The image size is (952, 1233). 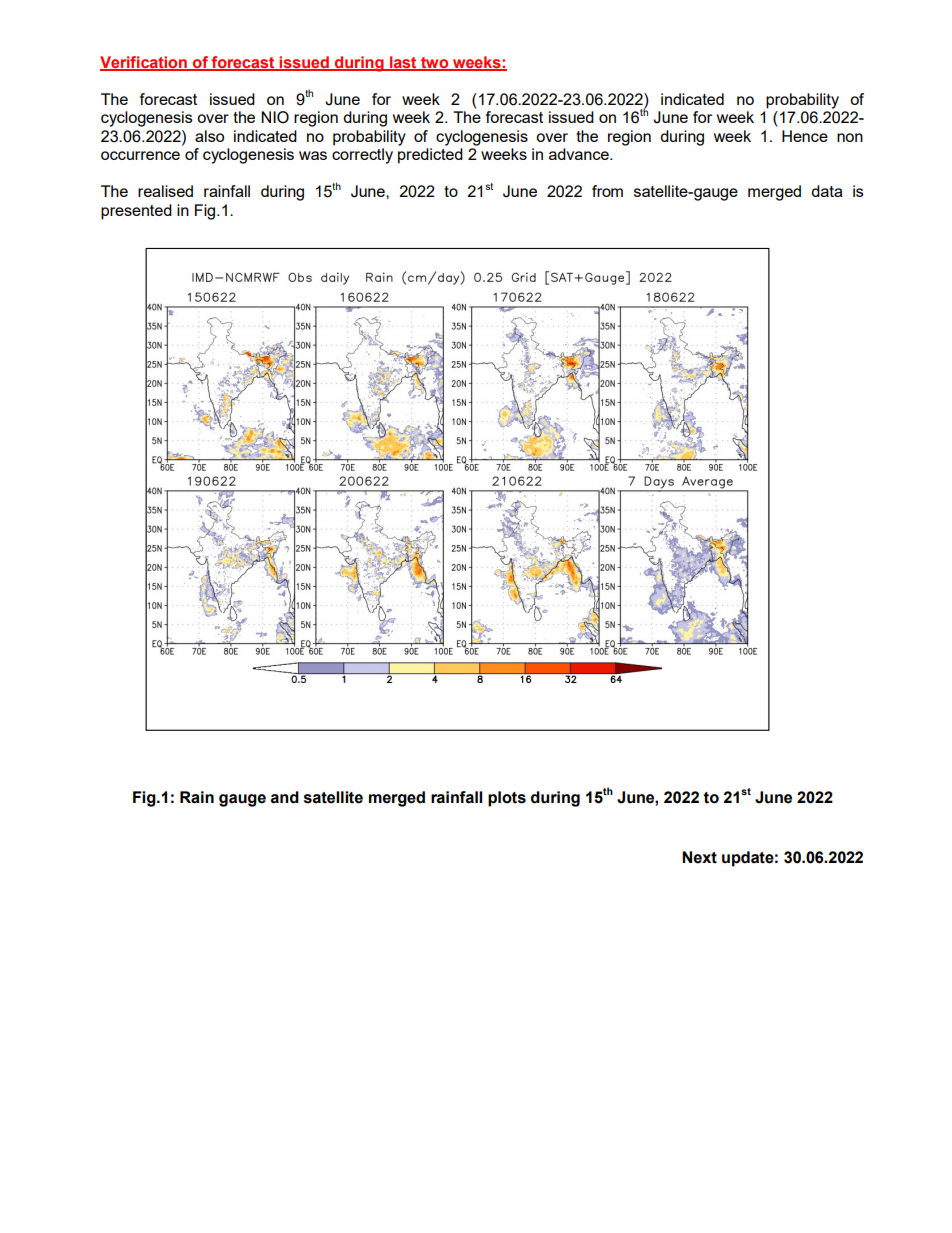 I want to click on plots, so click(x=507, y=799).
